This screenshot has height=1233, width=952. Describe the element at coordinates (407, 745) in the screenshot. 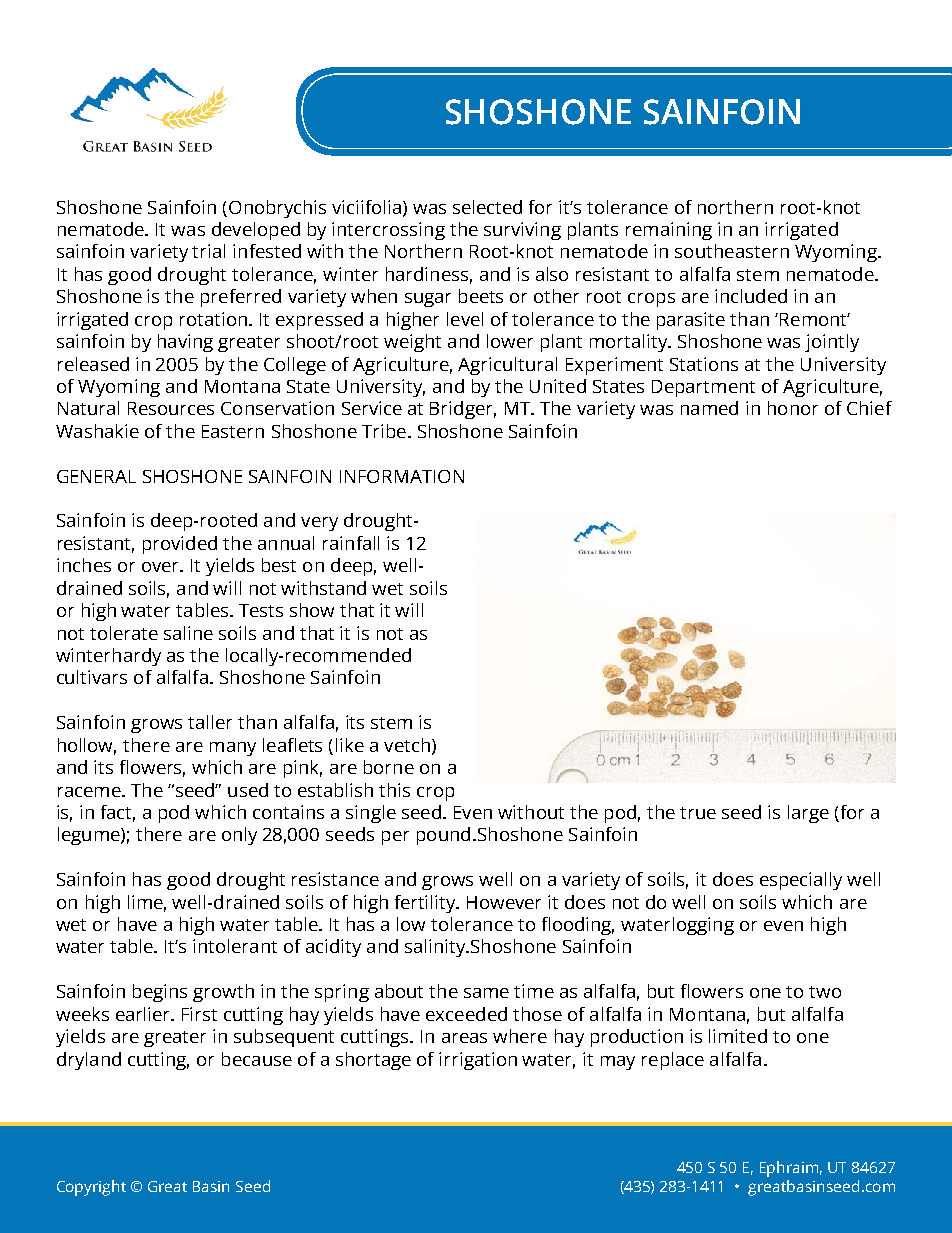

I see `vetch` at that location.
